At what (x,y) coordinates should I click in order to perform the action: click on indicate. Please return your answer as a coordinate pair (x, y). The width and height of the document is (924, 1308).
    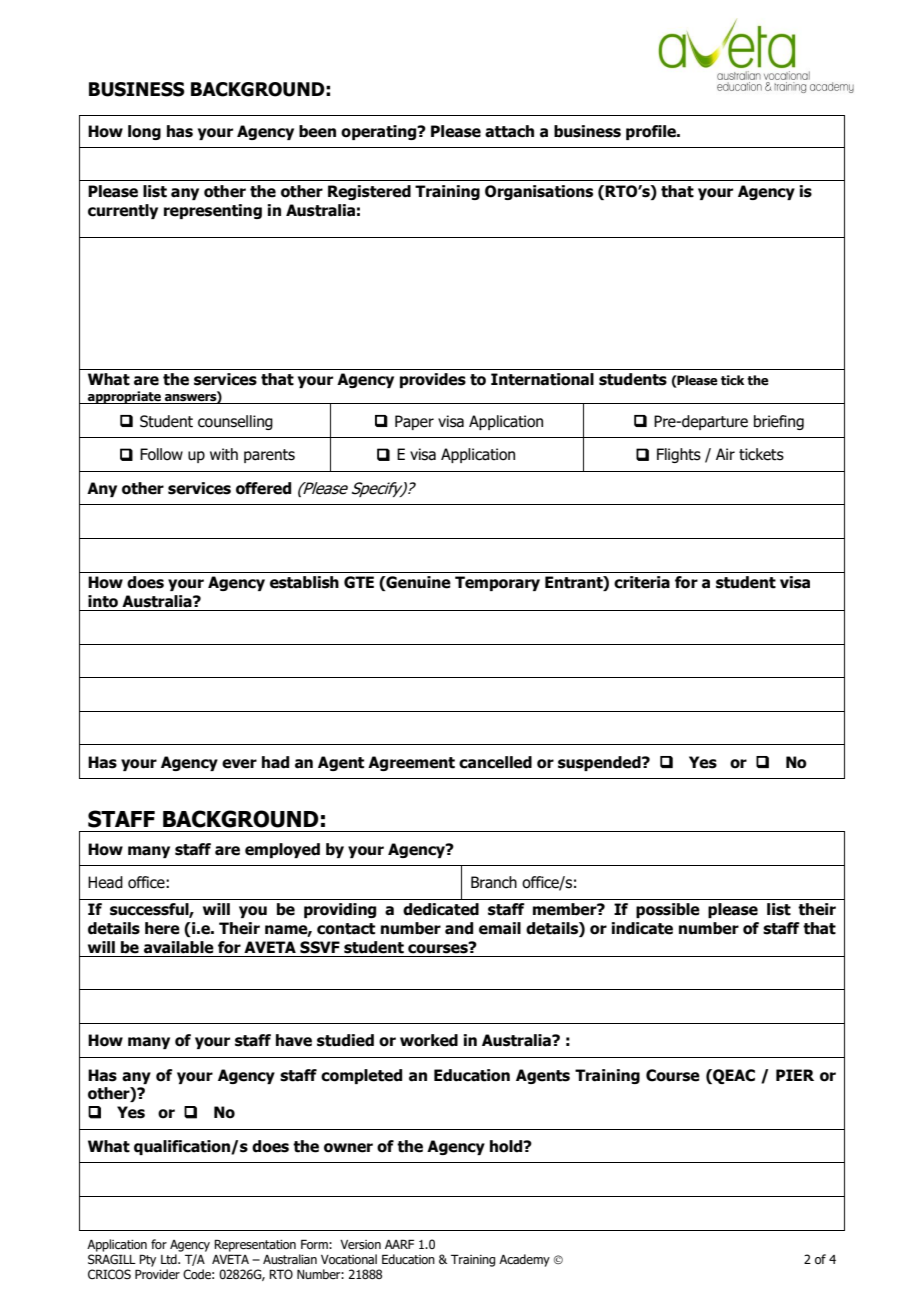
    Looking at the image, I should click on (642, 928).
